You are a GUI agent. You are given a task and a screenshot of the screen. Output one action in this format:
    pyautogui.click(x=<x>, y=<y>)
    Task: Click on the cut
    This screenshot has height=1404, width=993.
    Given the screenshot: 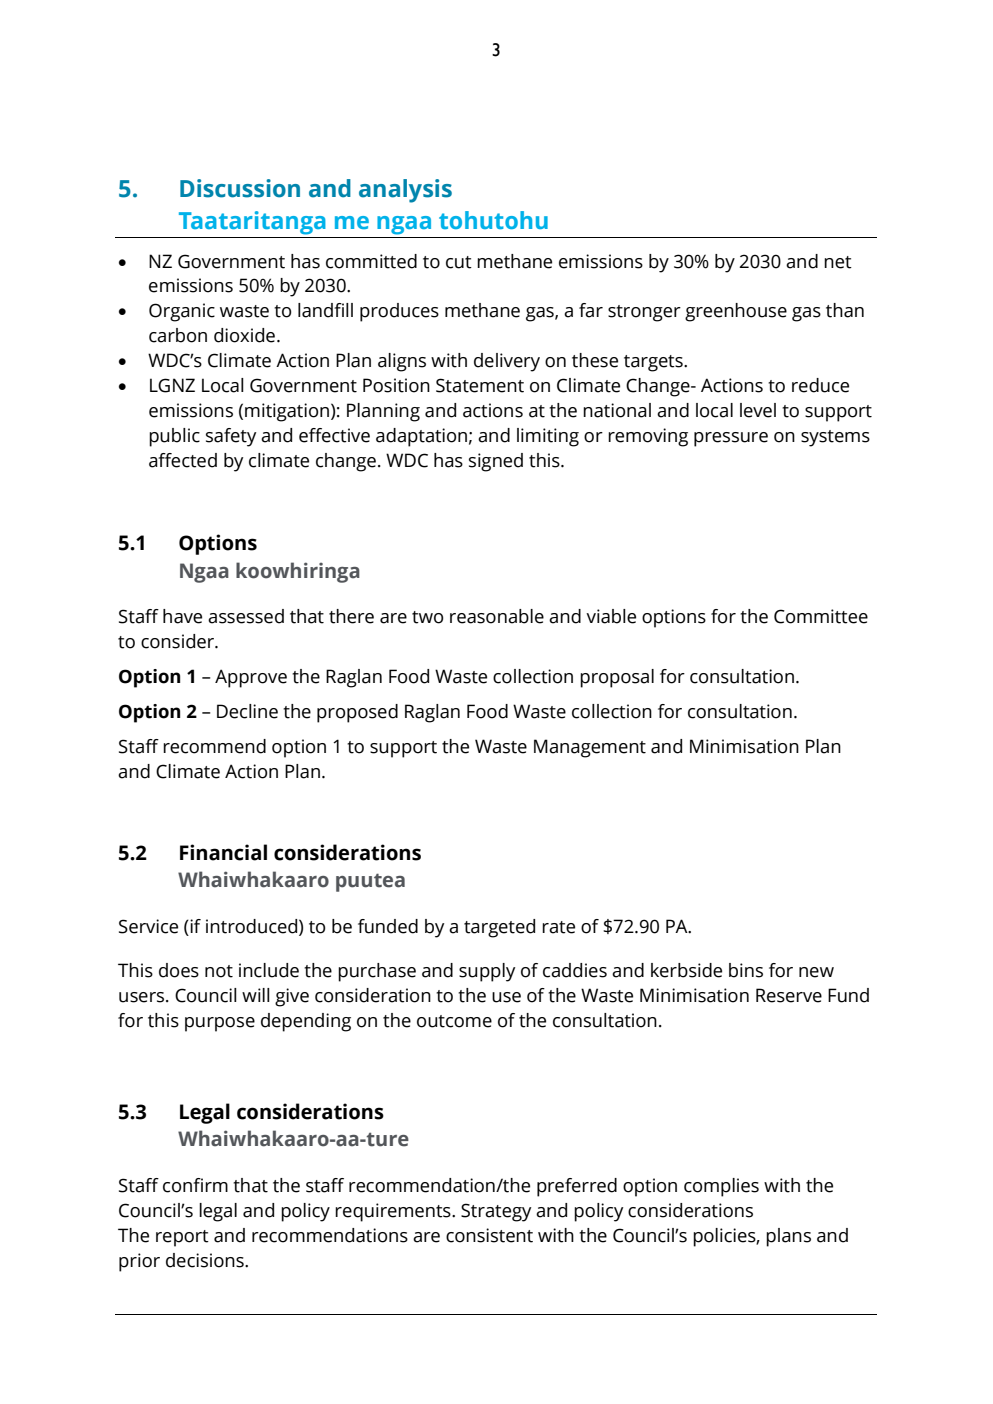 What is the action you would take?
    pyautogui.click(x=459, y=262)
